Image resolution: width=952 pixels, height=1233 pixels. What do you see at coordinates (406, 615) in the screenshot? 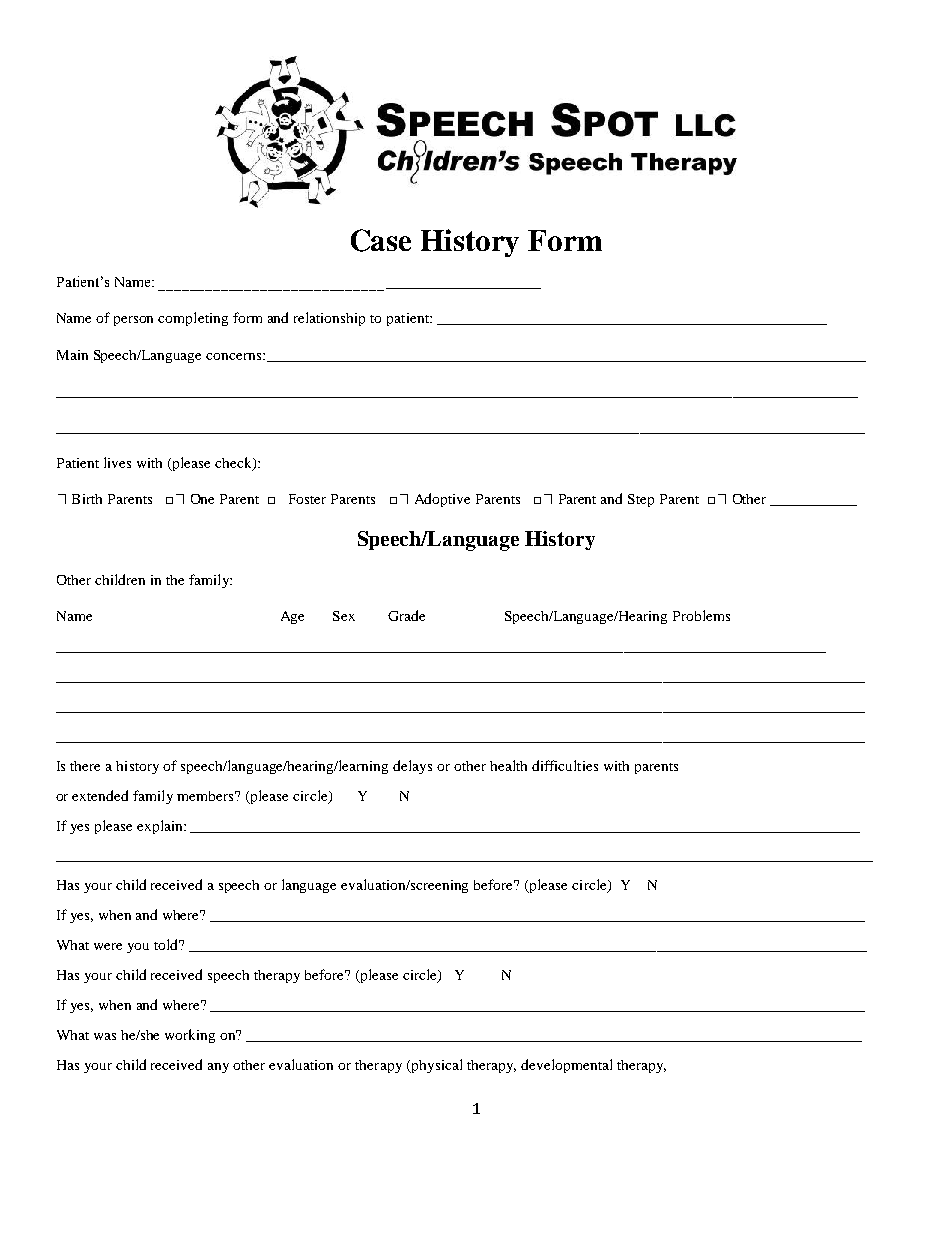
I see `Grade` at bounding box center [406, 615].
